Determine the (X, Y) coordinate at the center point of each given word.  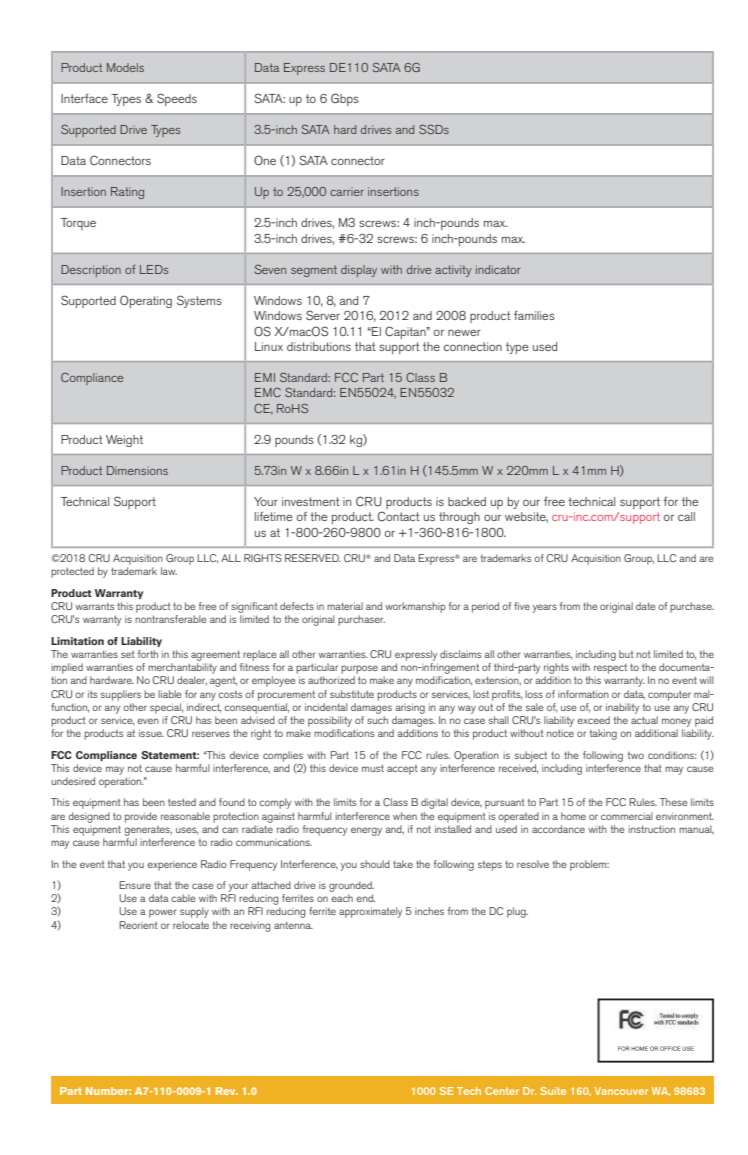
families (534, 315)
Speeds (177, 99)
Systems (199, 301)
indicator (498, 269)
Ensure (135, 885)
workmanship (415, 607)
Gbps (345, 99)
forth (148, 654)
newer (464, 332)
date (646, 606)
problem (589, 865)
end (365, 898)
